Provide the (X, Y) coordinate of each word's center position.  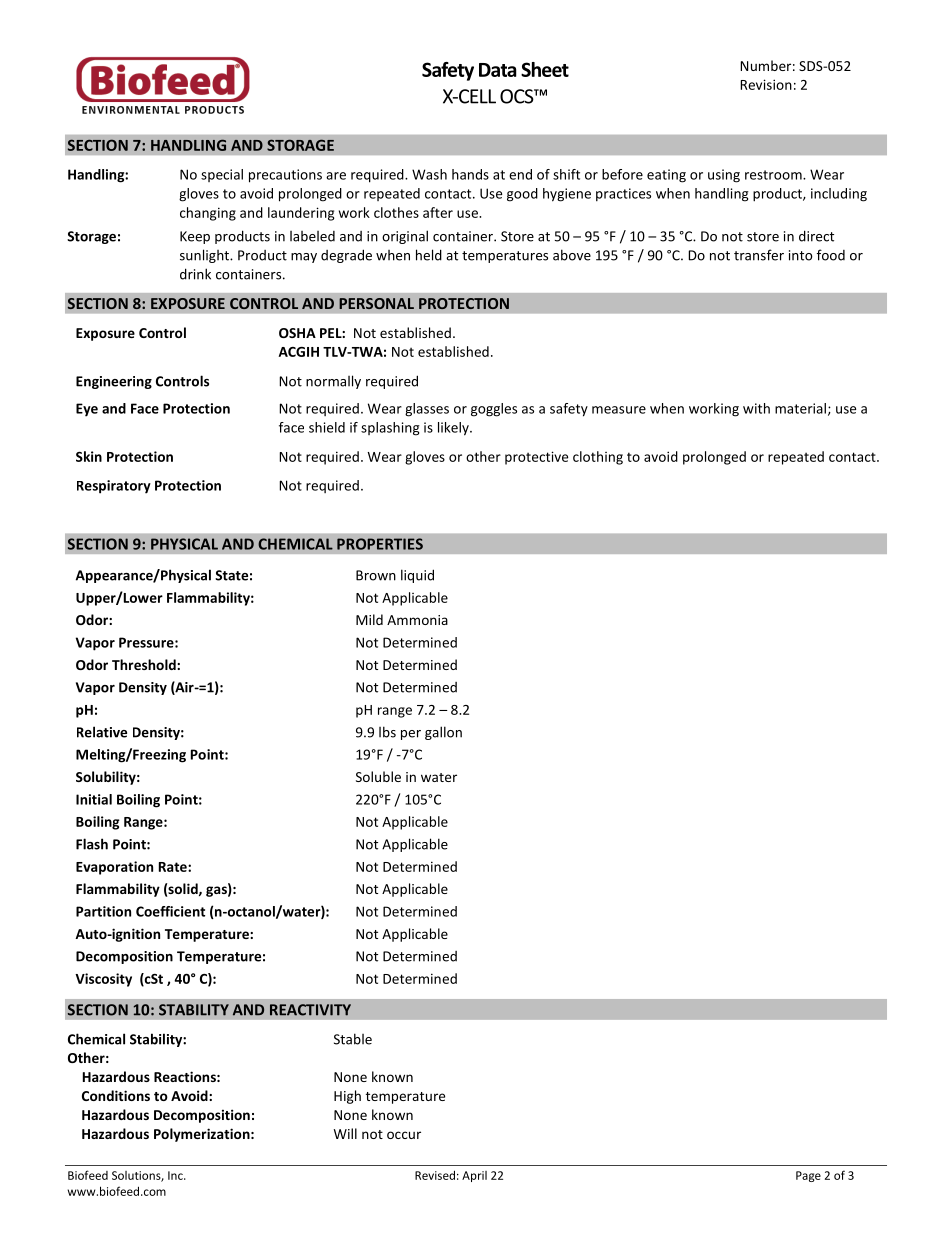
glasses (427, 410)
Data (498, 70)
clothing (598, 458)
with (756, 408)
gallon (443, 733)
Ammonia (417, 620)
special (222, 175)
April (474, 1176)
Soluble (378, 776)
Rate (174, 867)
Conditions (116, 1095)
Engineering (114, 382)
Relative (102, 732)
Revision (766, 84)
